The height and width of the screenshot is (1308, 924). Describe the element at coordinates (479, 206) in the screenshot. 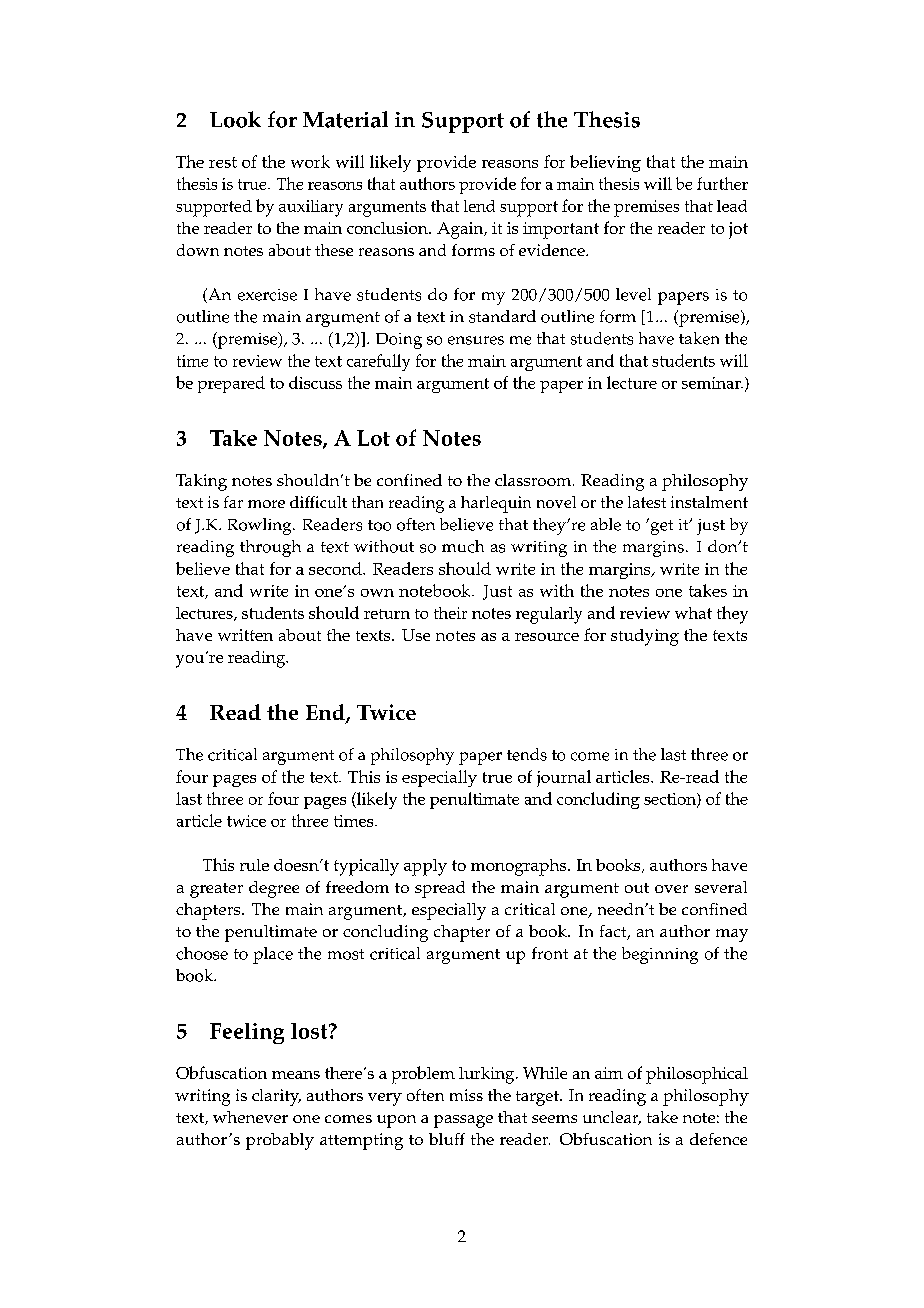

I see `lend` at that location.
